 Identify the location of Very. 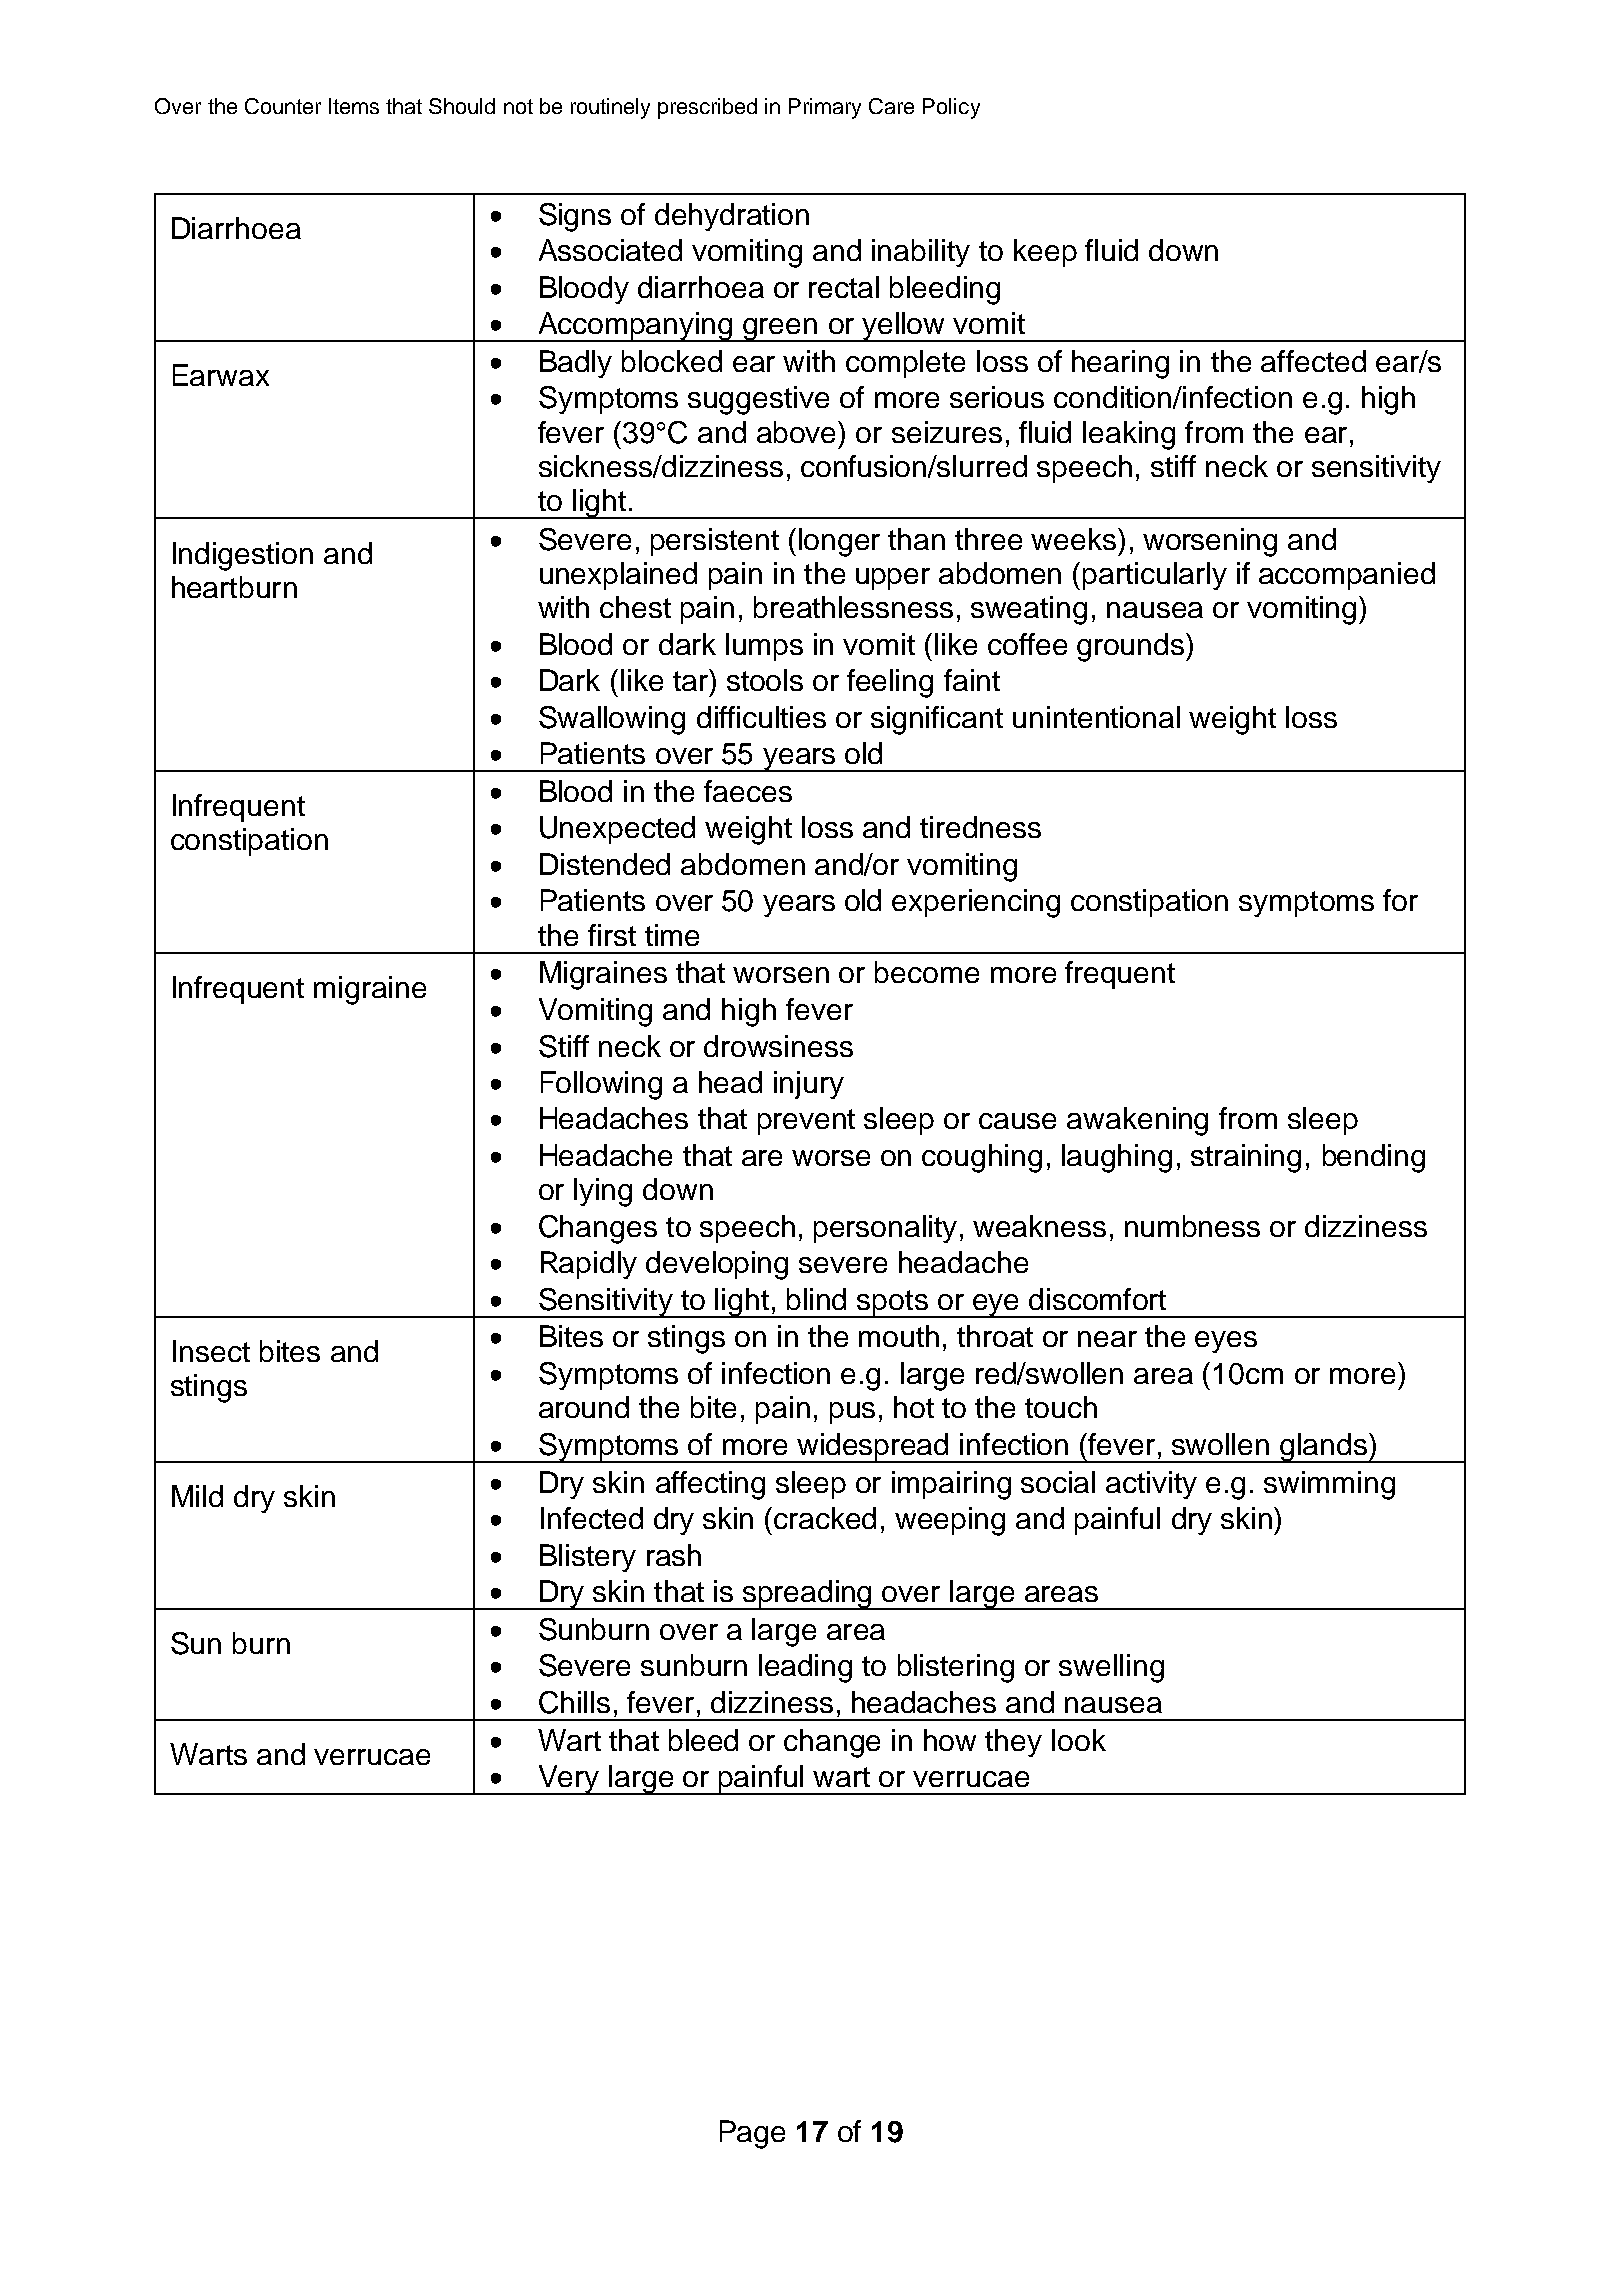
(569, 1780).
